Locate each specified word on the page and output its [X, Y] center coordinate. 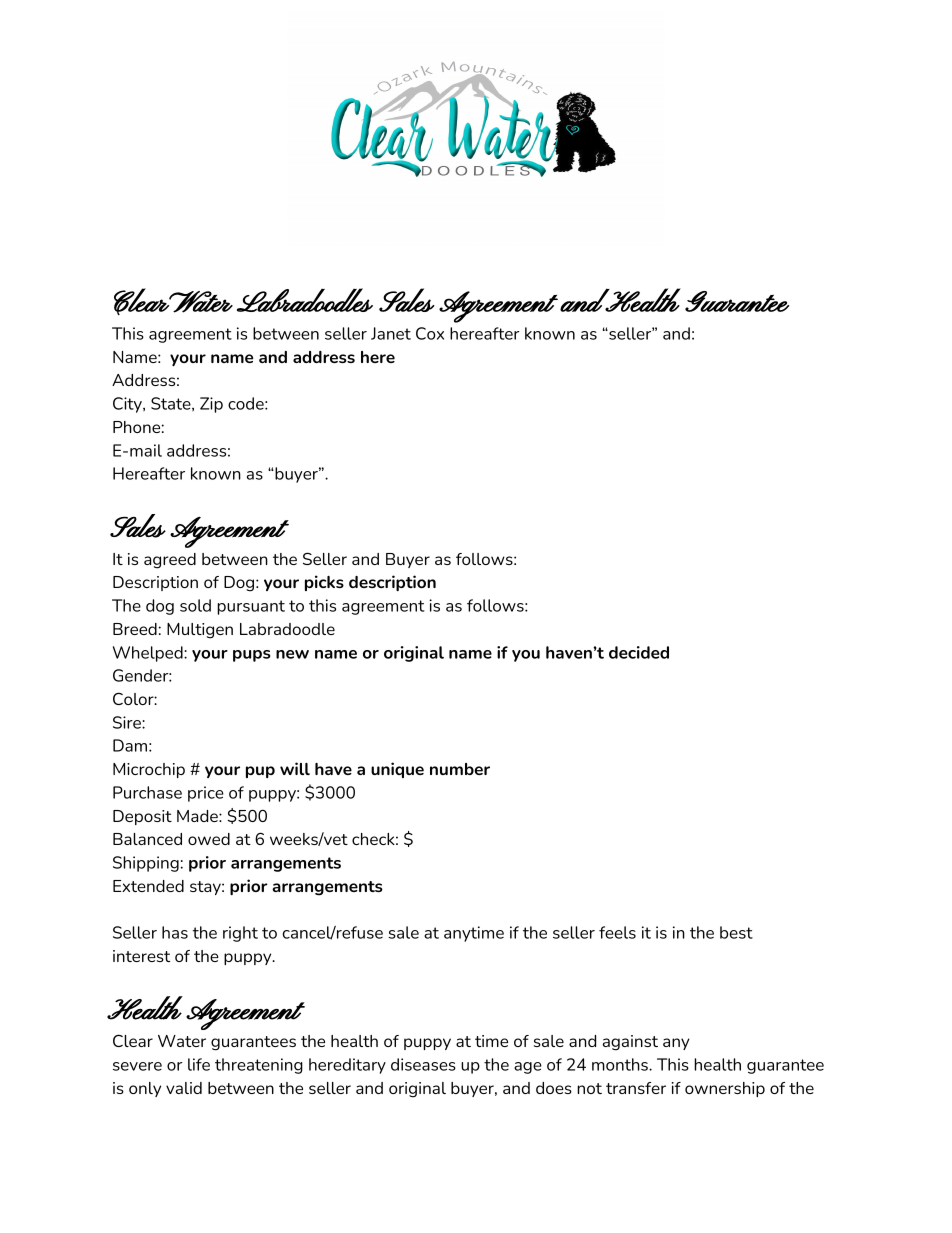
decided [639, 652]
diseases [423, 1064]
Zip [211, 405]
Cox [430, 333]
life [199, 1064]
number [460, 769]
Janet [391, 333]
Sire [128, 722]
